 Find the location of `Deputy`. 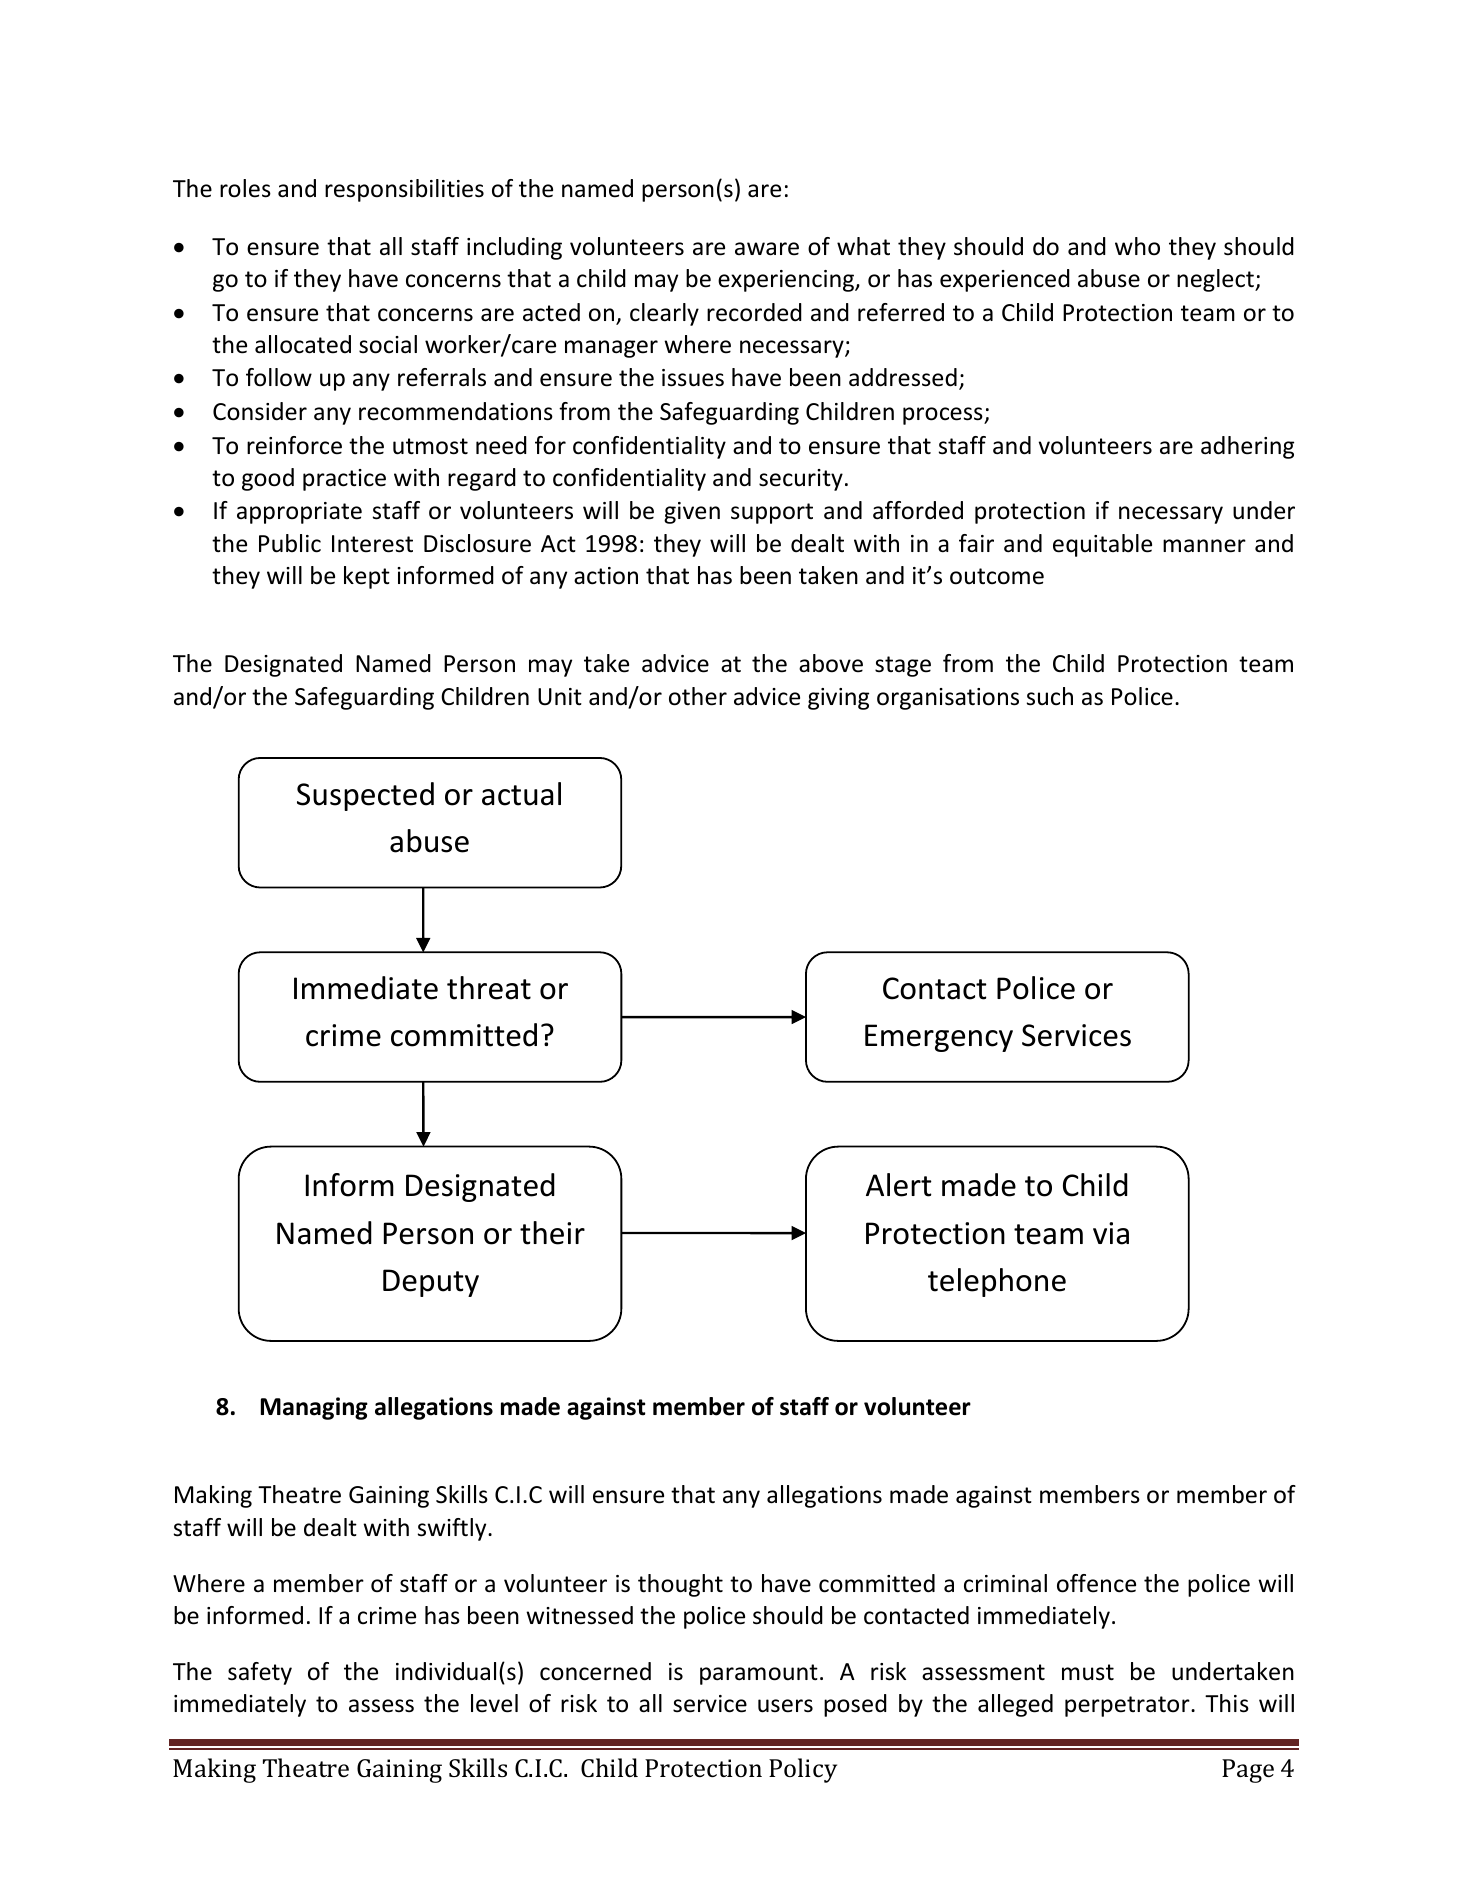

Deputy is located at coordinates (431, 1283).
